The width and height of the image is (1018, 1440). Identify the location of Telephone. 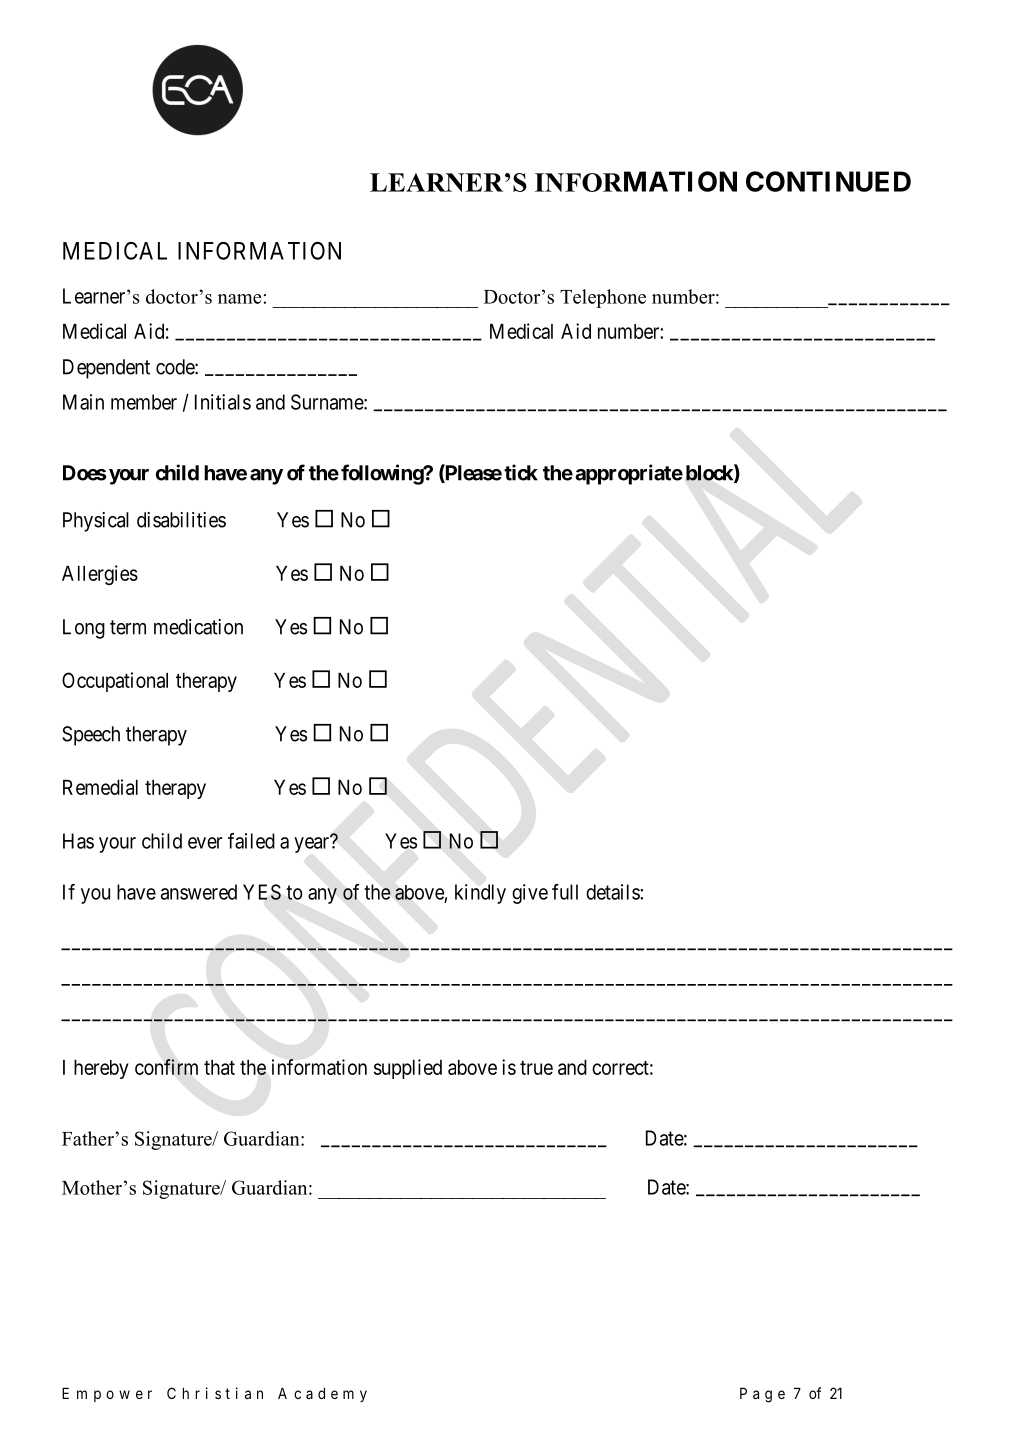
(603, 298).
